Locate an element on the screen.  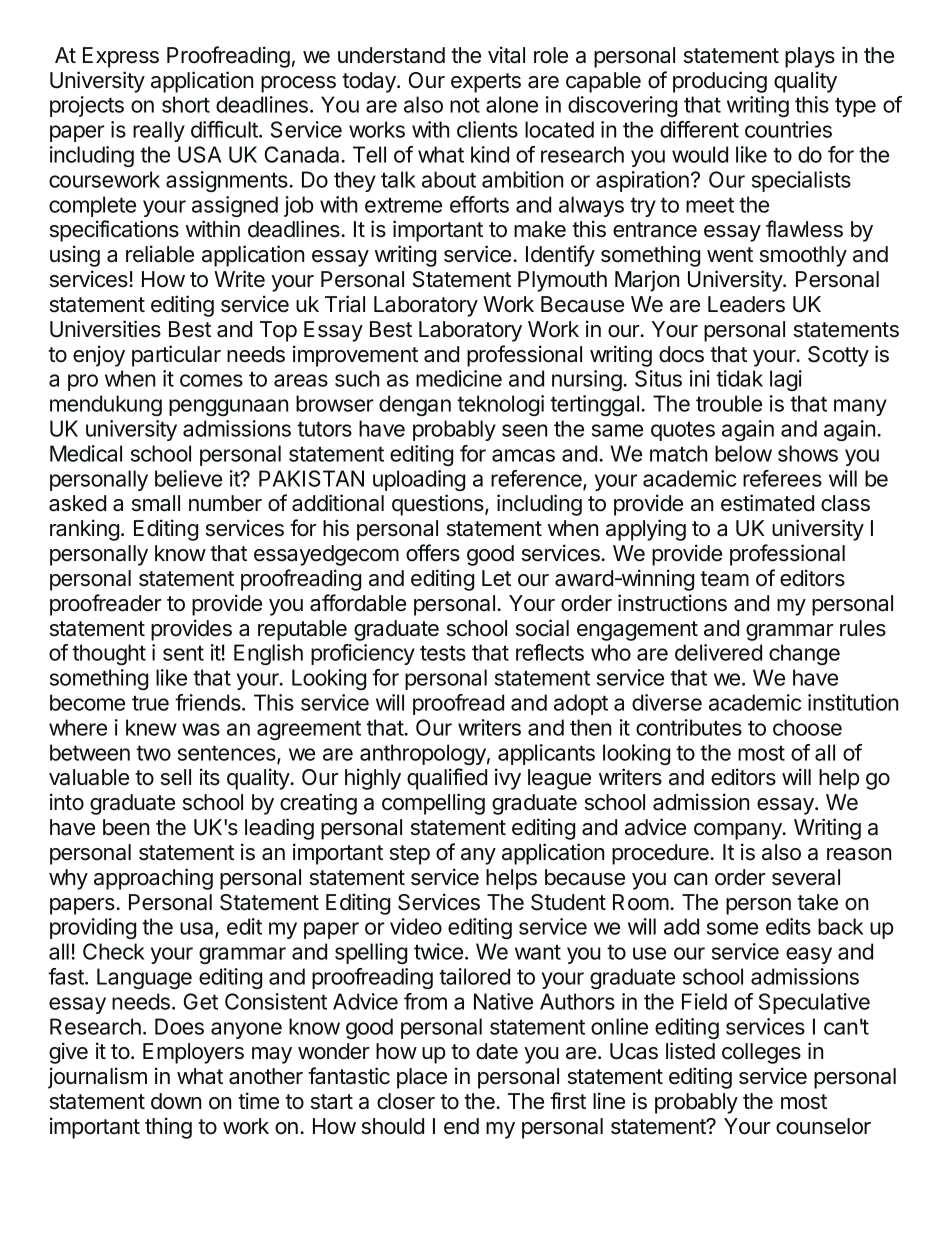
experts is located at coordinates (486, 83).
